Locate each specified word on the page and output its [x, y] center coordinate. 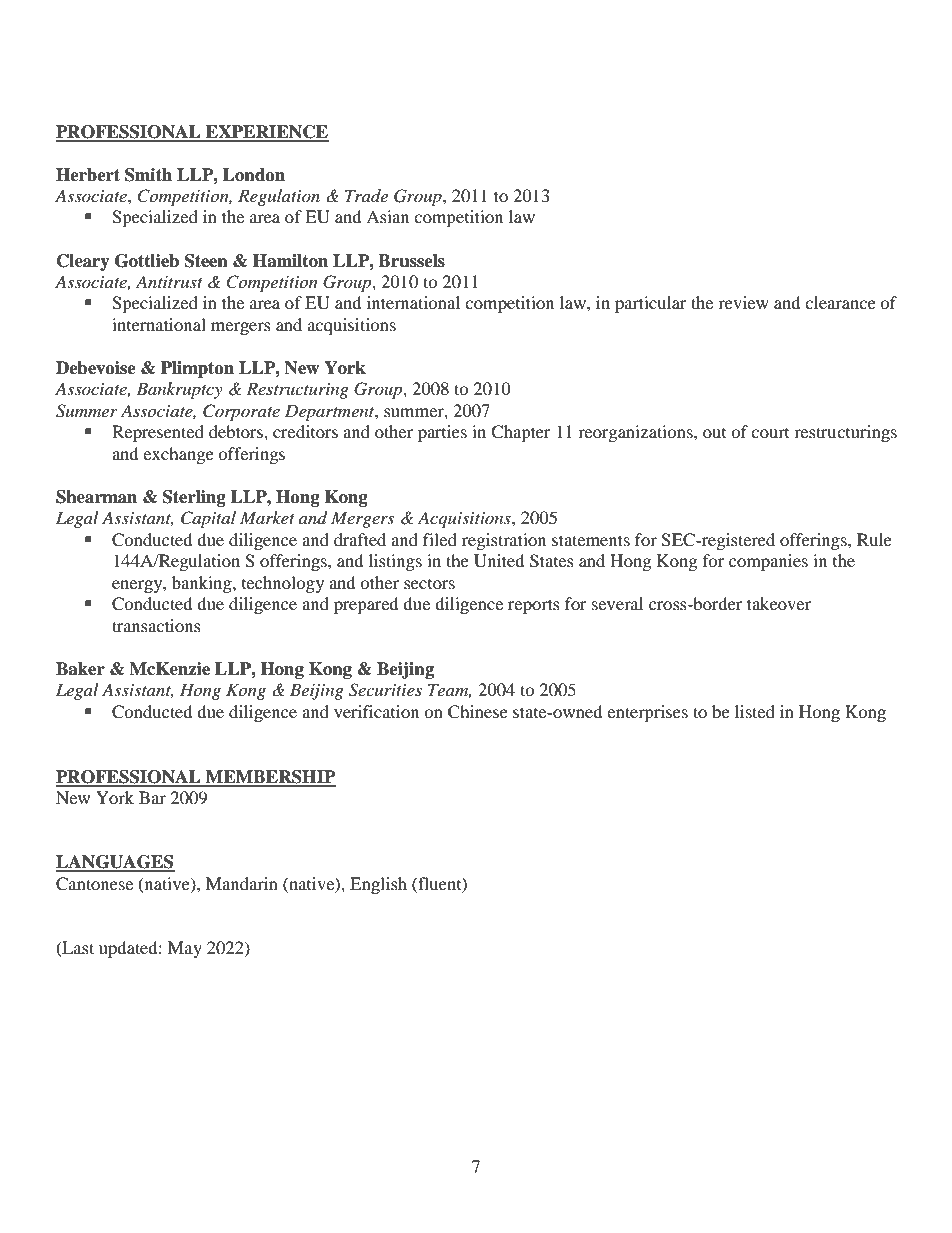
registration [504, 541]
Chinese [478, 712]
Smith [148, 175]
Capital [208, 519]
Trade [366, 195]
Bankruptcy [179, 390]
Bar [152, 797]
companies [768, 562]
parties [442, 433]
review [743, 302]
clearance [840, 302]
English [378, 885]
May [185, 949]
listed [755, 711]
